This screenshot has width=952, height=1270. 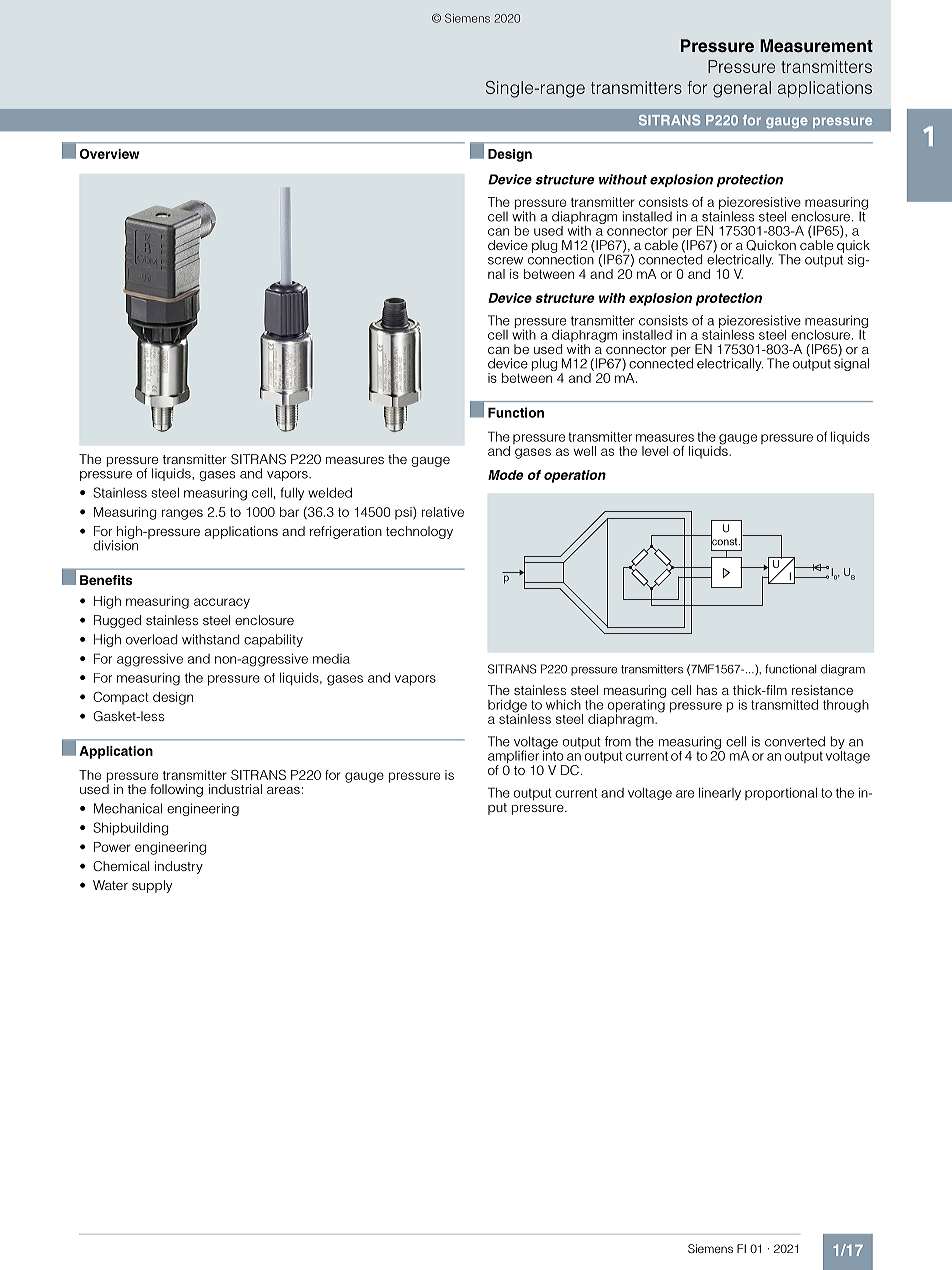 I want to click on general, so click(x=742, y=89).
